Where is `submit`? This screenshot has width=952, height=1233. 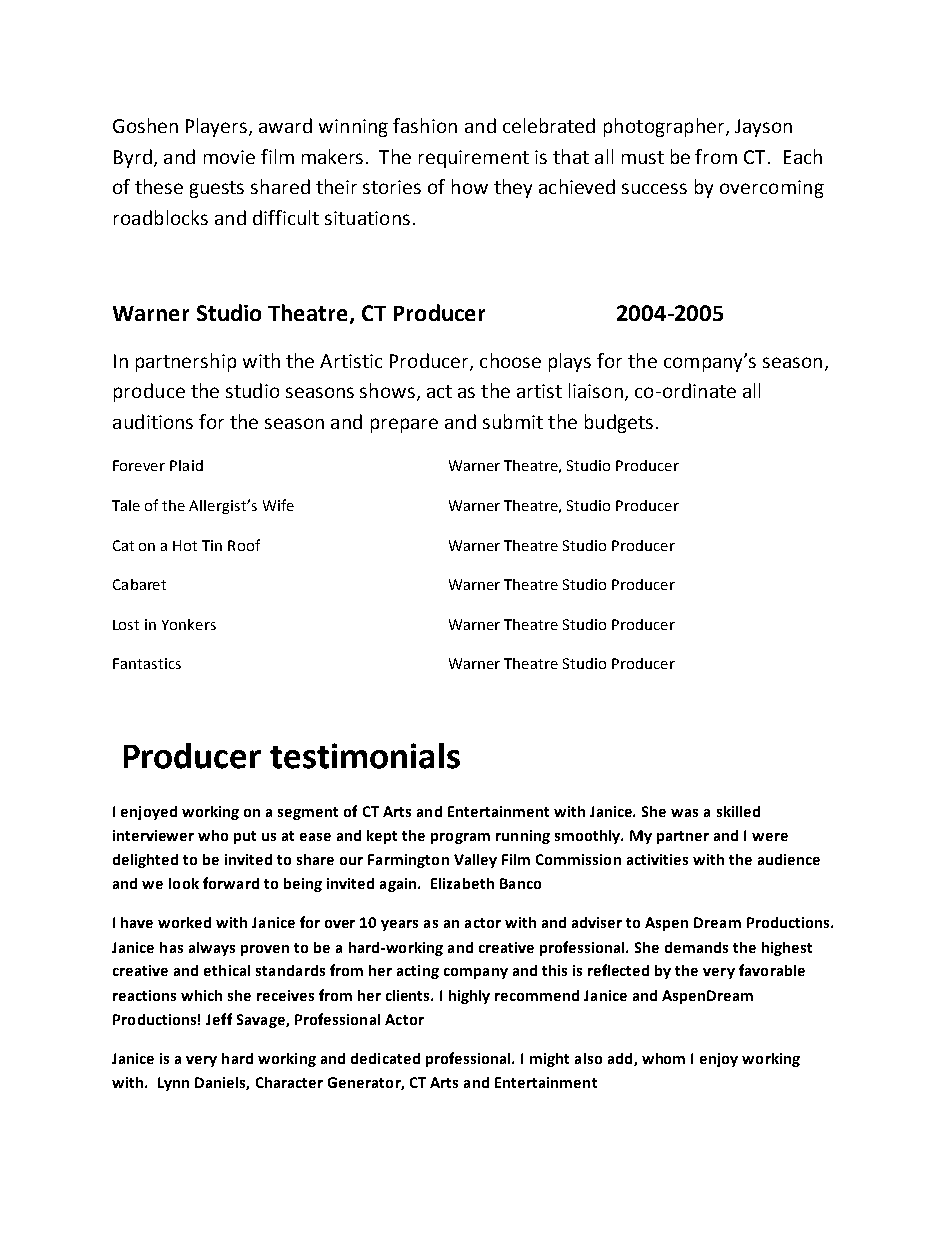 submit is located at coordinates (513, 421).
